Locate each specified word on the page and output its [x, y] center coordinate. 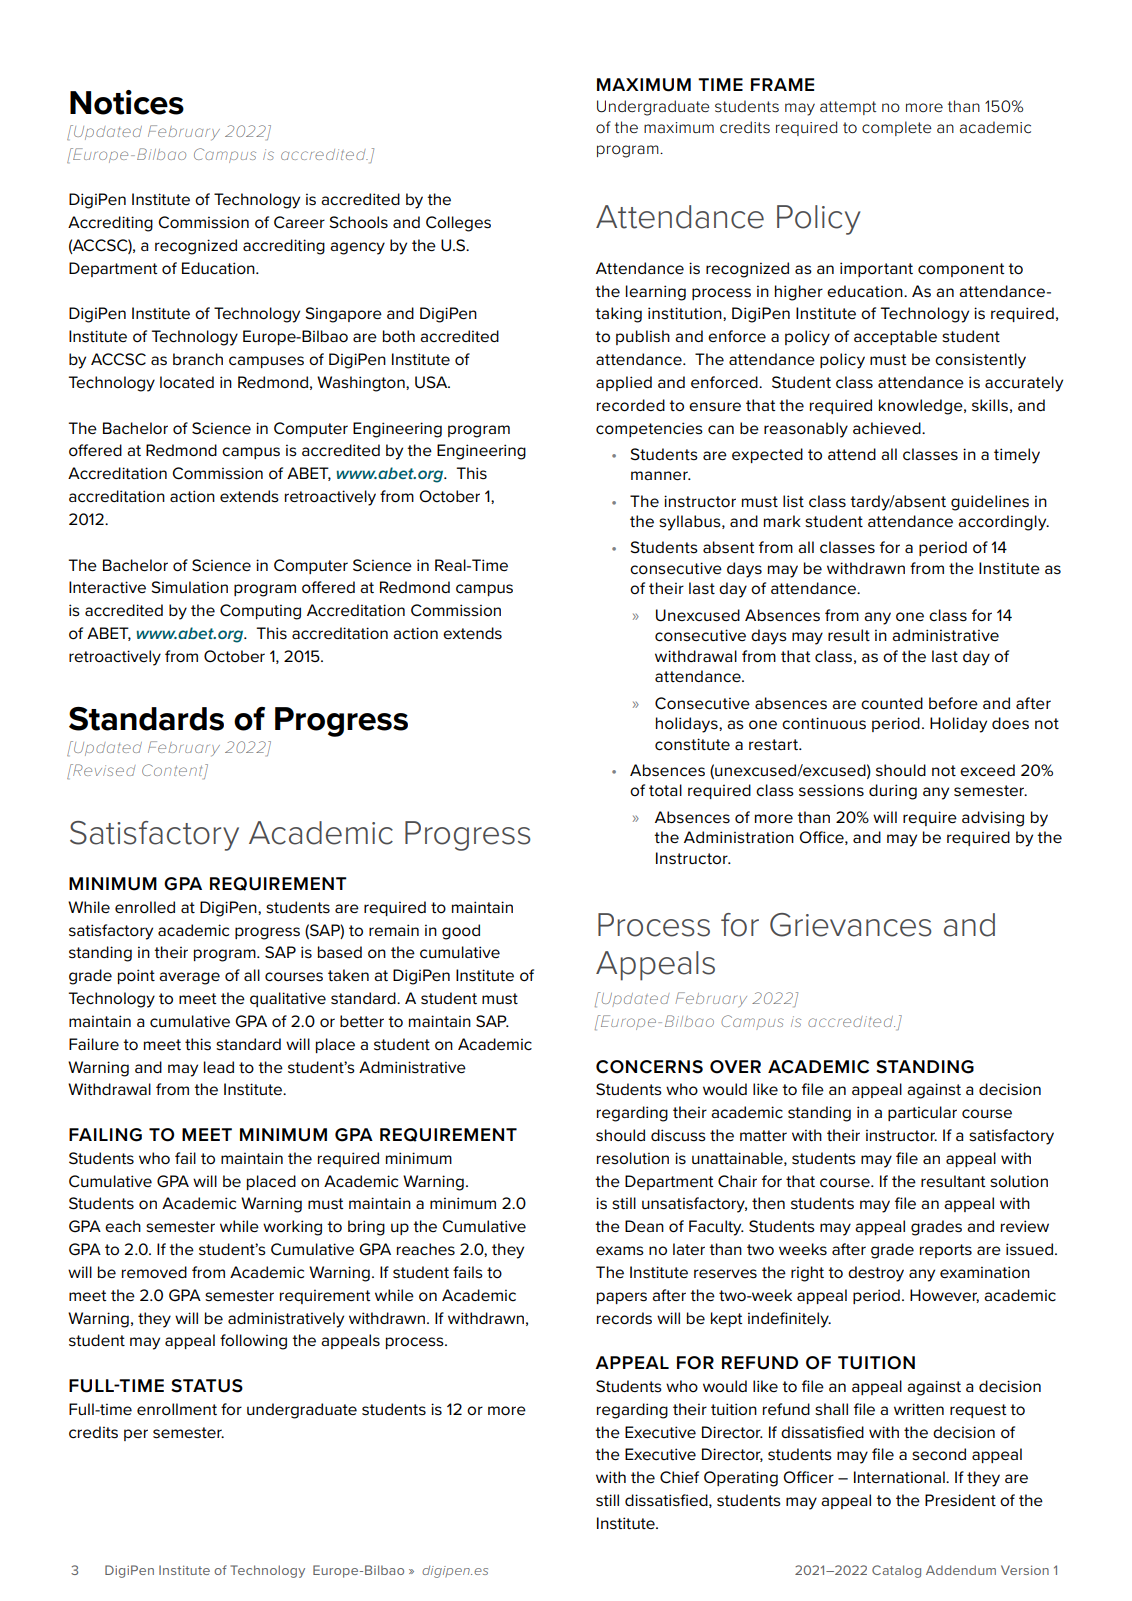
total [665, 790]
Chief [679, 1477]
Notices [127, 102]
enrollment [177, 1409]
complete [897, 128]
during [893, 792]
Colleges [458, 224]
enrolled [145, 907]
